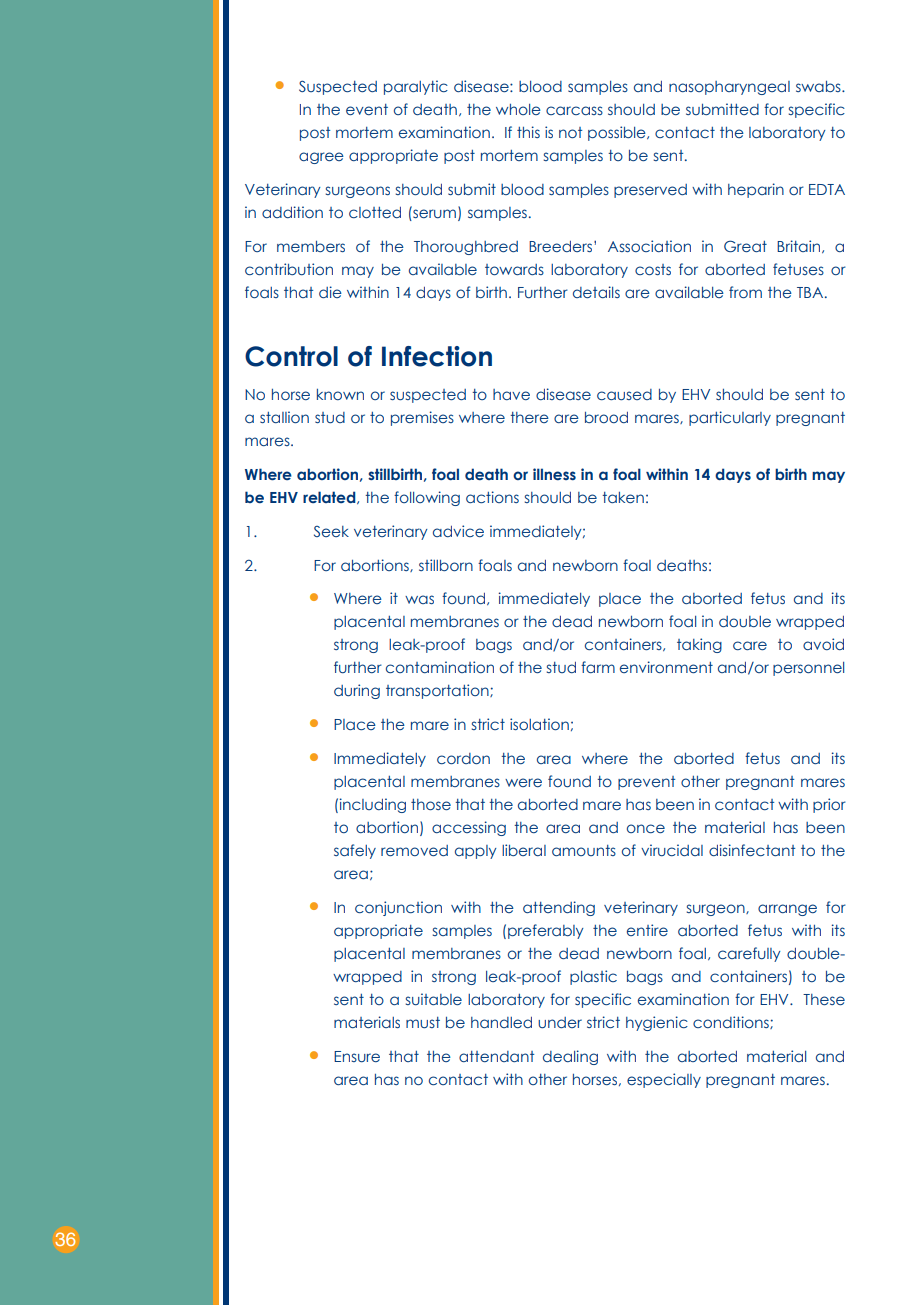 This screenshot has height=1305, width=924. I want to click on dealing, so click(570, 1057).
